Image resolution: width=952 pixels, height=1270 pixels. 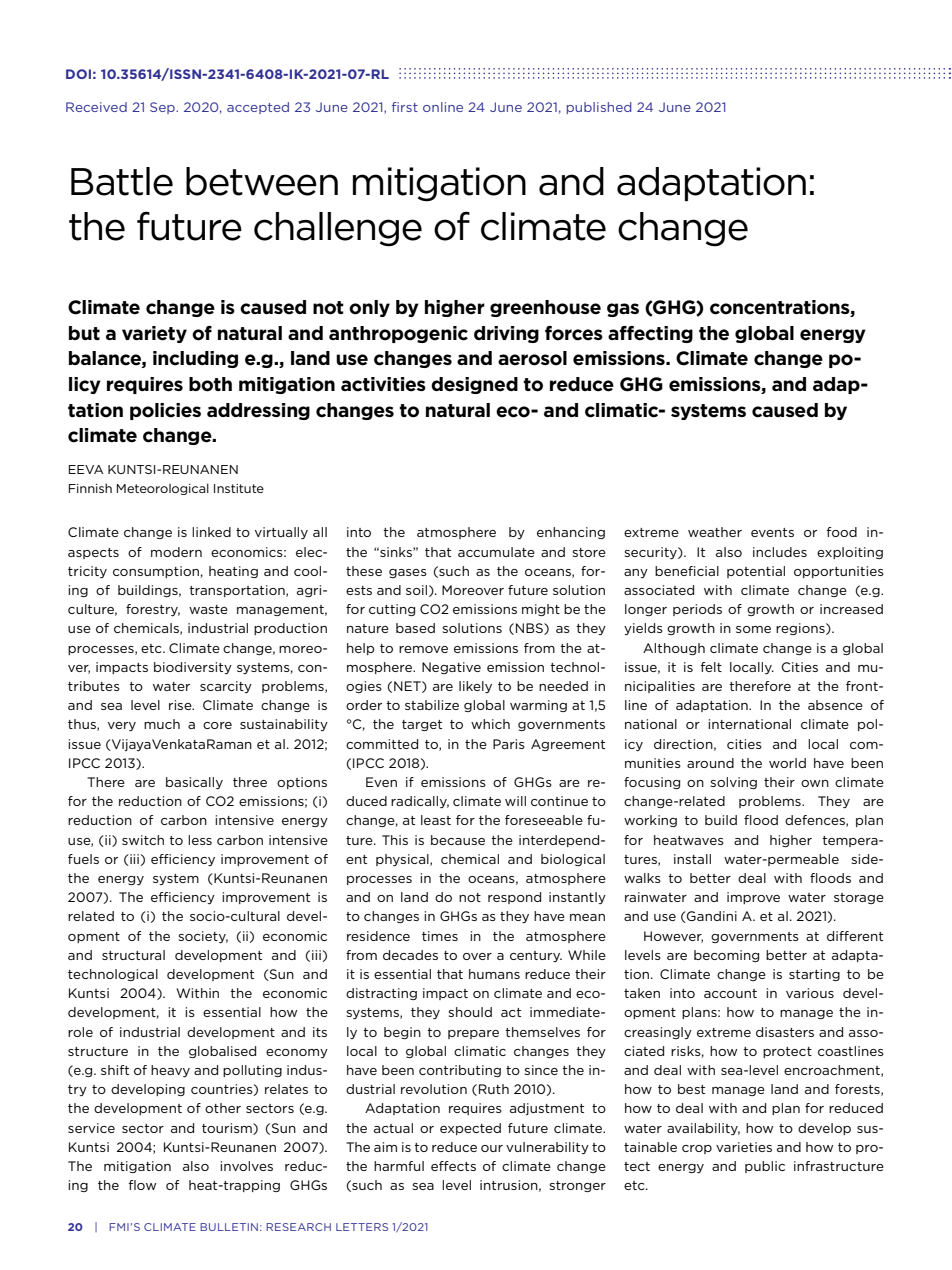 I want to click on likely, so click(x=475, y=687).
